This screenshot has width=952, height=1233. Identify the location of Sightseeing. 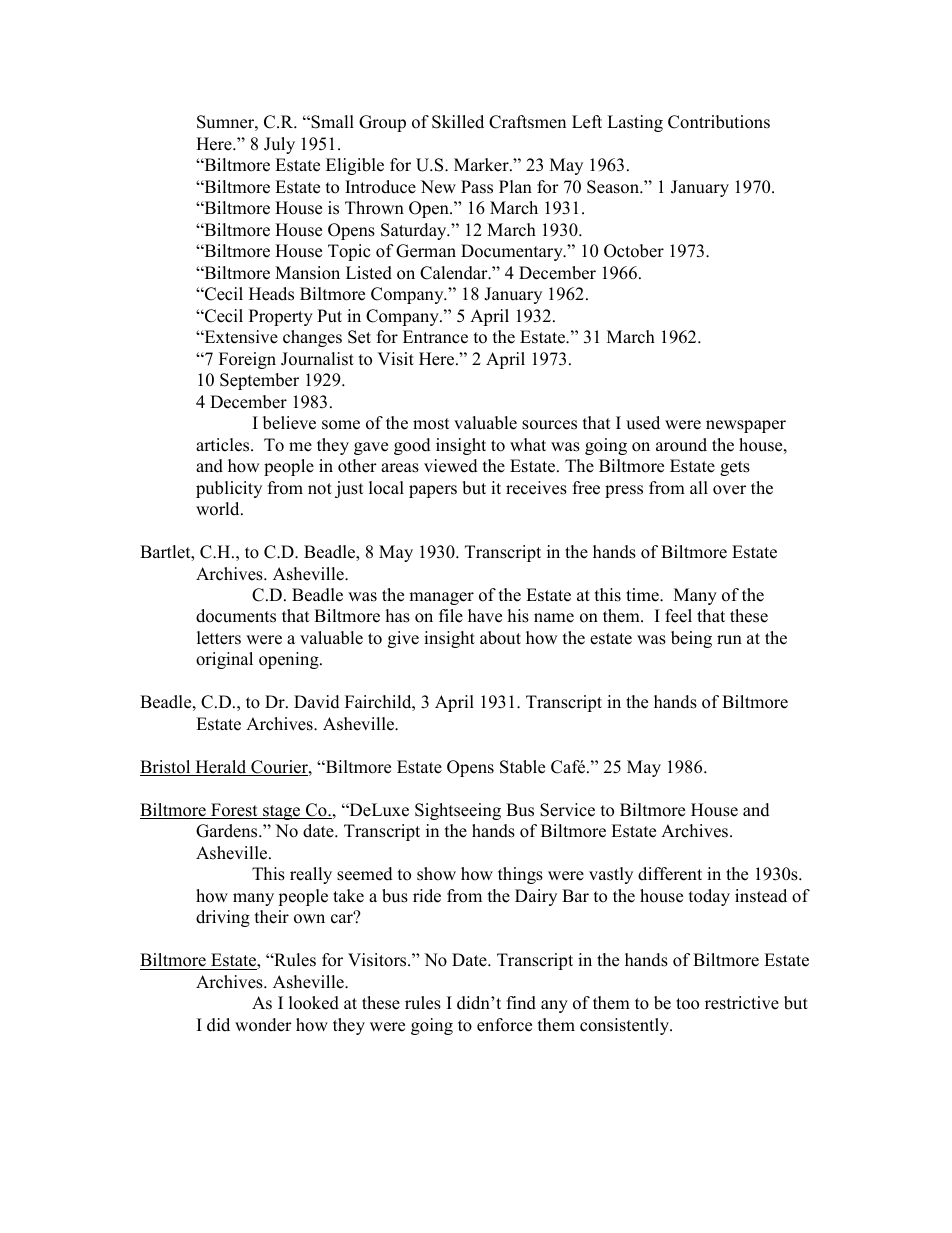
(458, 811).
